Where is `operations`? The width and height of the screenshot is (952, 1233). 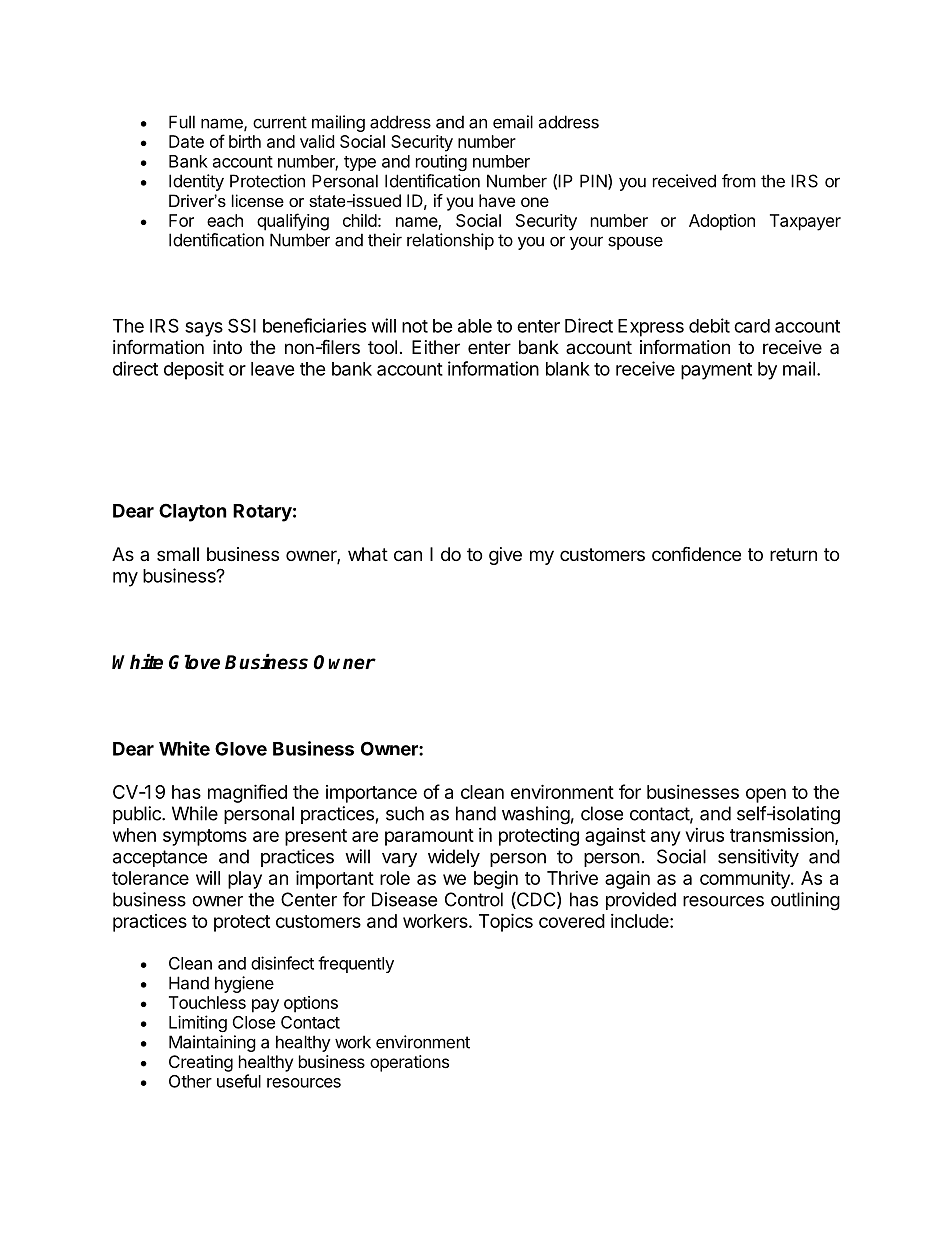 operations is located at coordinates (409, 1063).
